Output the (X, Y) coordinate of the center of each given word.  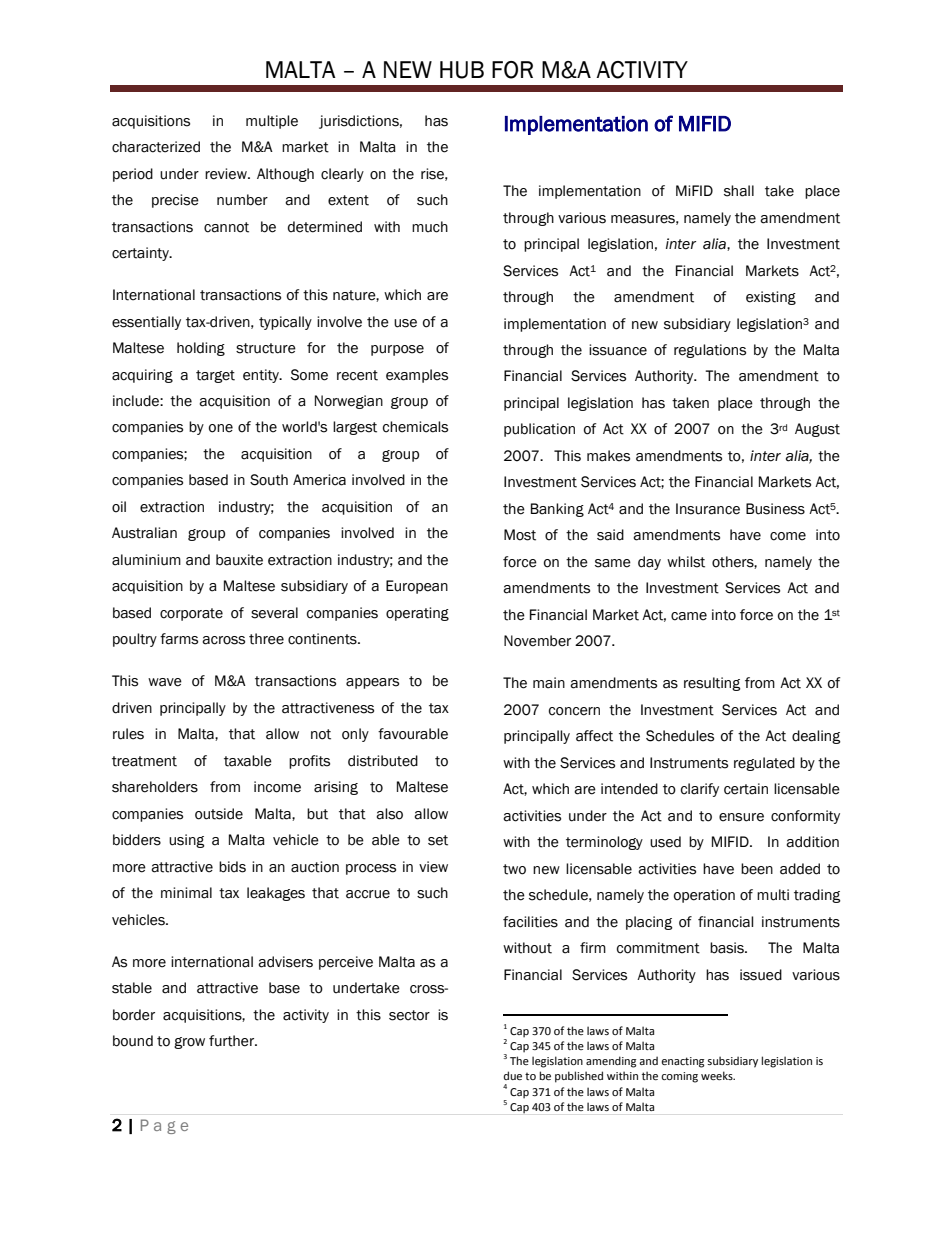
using (187, 841)
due (513, 1075)
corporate (191, 614)
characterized (156, 147)
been (757, 869)
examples (417, 376)
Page (164, 1126)
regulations (710, 351)
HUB (462, 70)
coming (679, 1077)
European (417, 587)
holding (201, 349)
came (689, 616)
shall (739, 191)
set (438, 840)
